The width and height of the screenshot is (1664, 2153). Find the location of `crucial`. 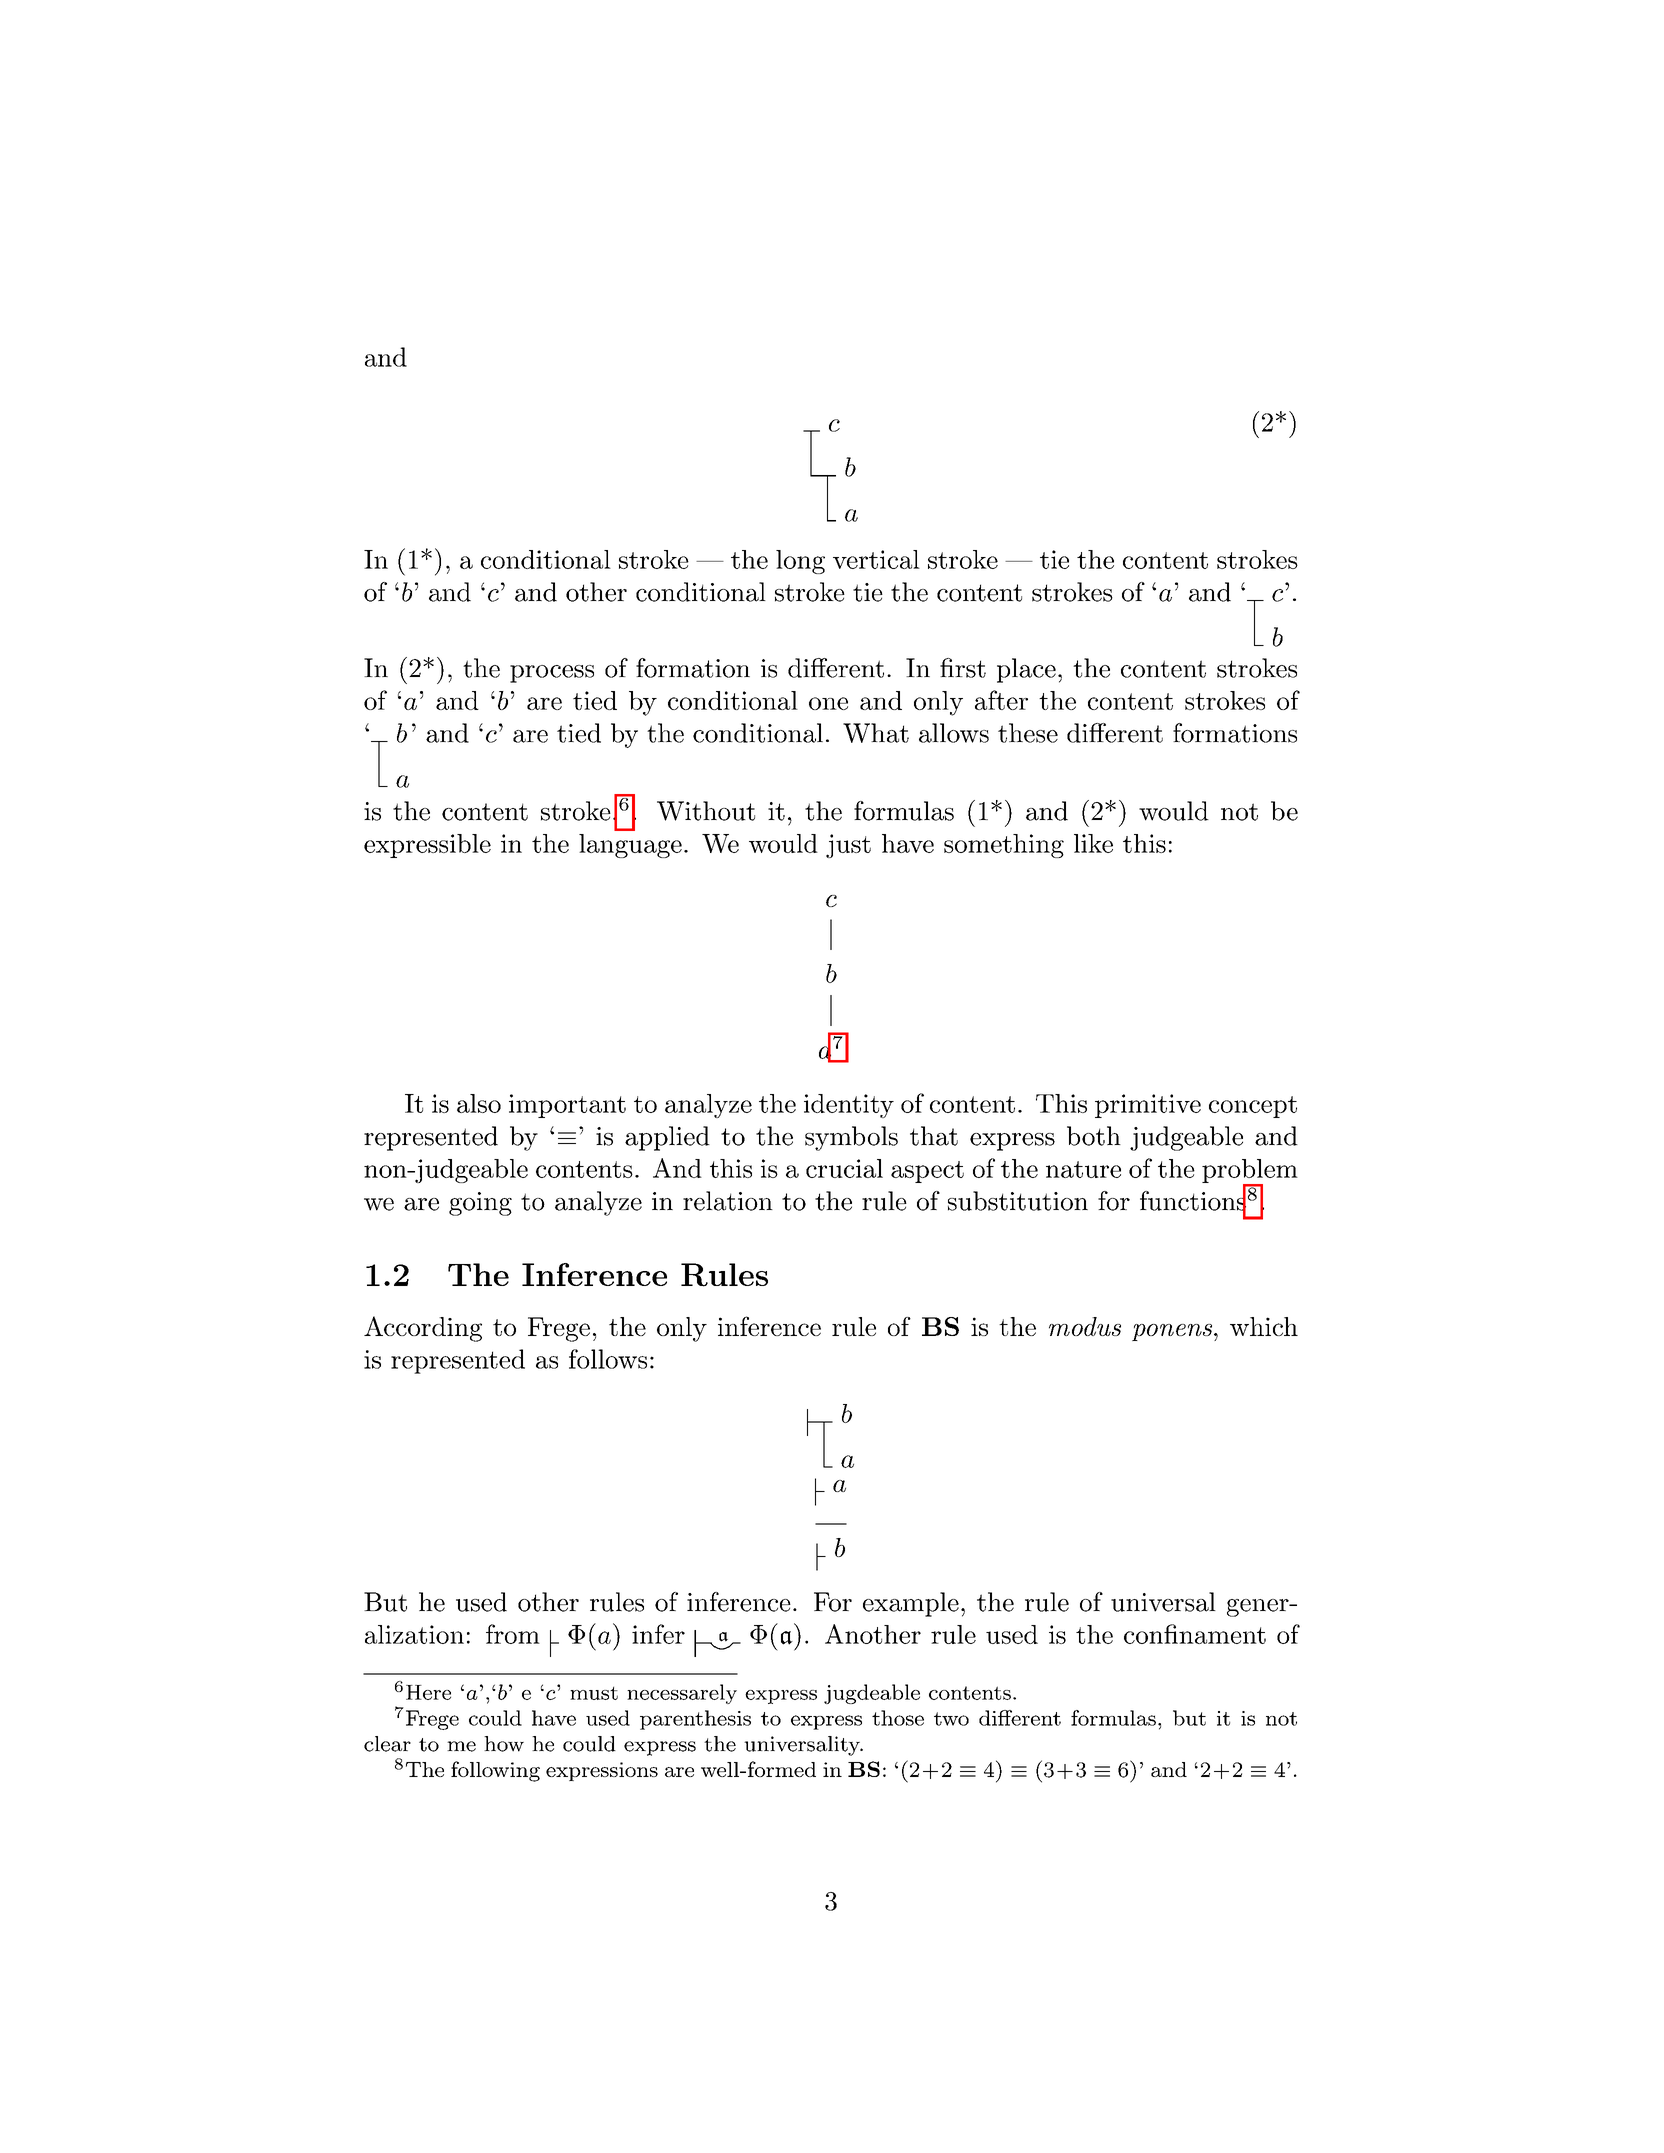

crucial is located at coordinates (844, 1168).
